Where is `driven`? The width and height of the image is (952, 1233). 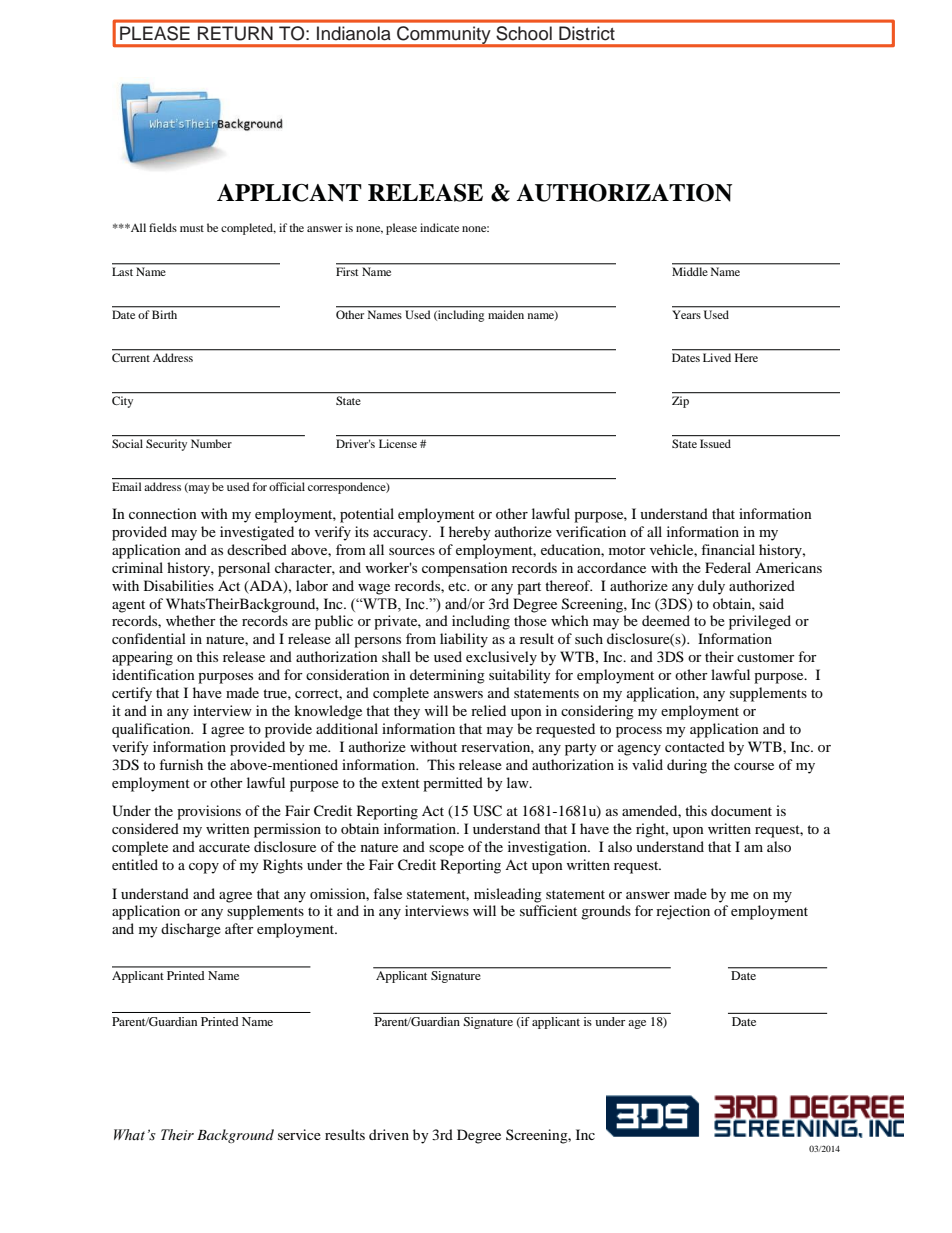
driven is located at coordinates (389, 1134).
